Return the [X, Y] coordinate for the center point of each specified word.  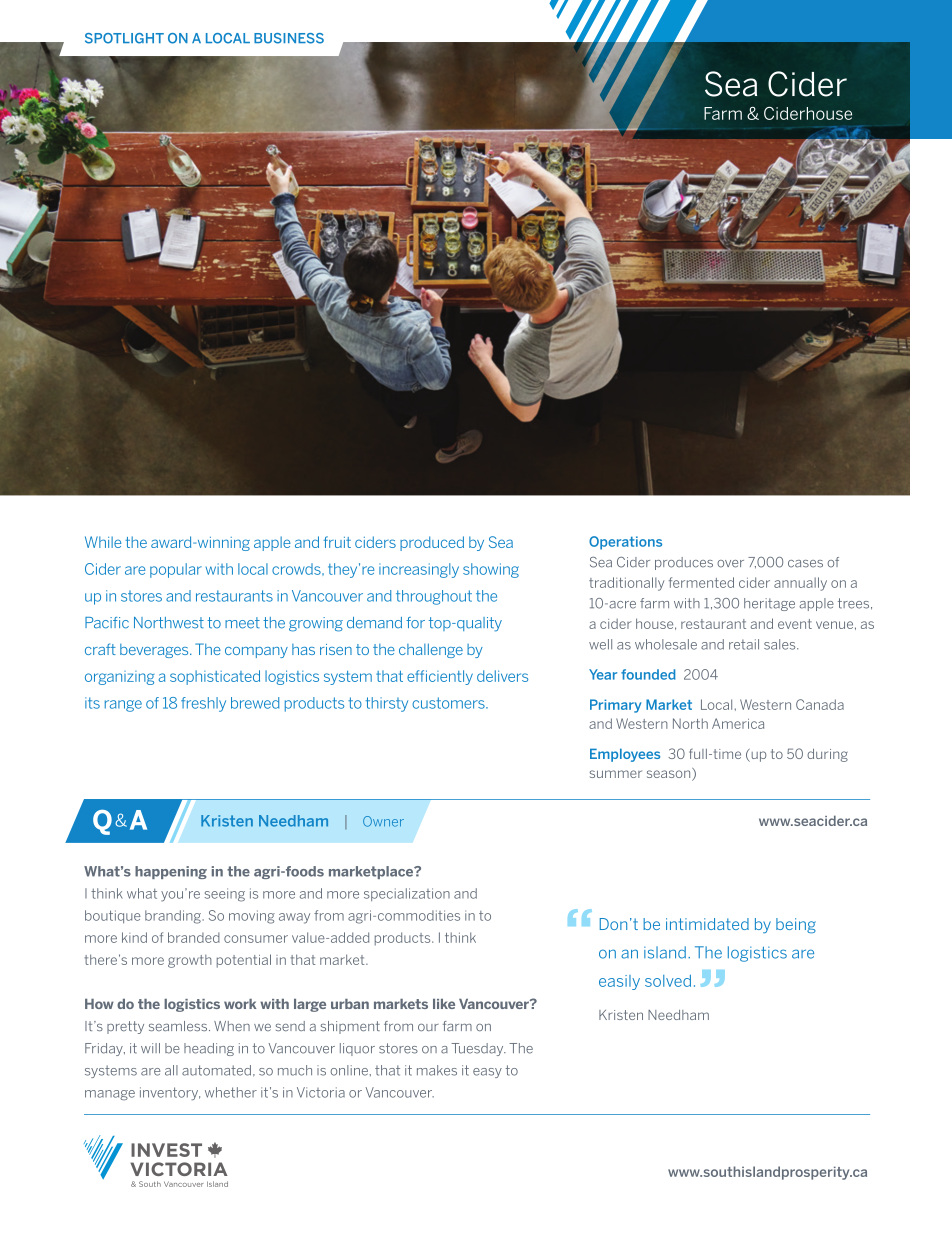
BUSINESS [289, 38]
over [730, 564]
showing [491, 570]
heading [209, 1049]
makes [437, 1070]
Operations [625, 543]
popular [176, 570]
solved [668, 981]
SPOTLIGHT [124, 38]
